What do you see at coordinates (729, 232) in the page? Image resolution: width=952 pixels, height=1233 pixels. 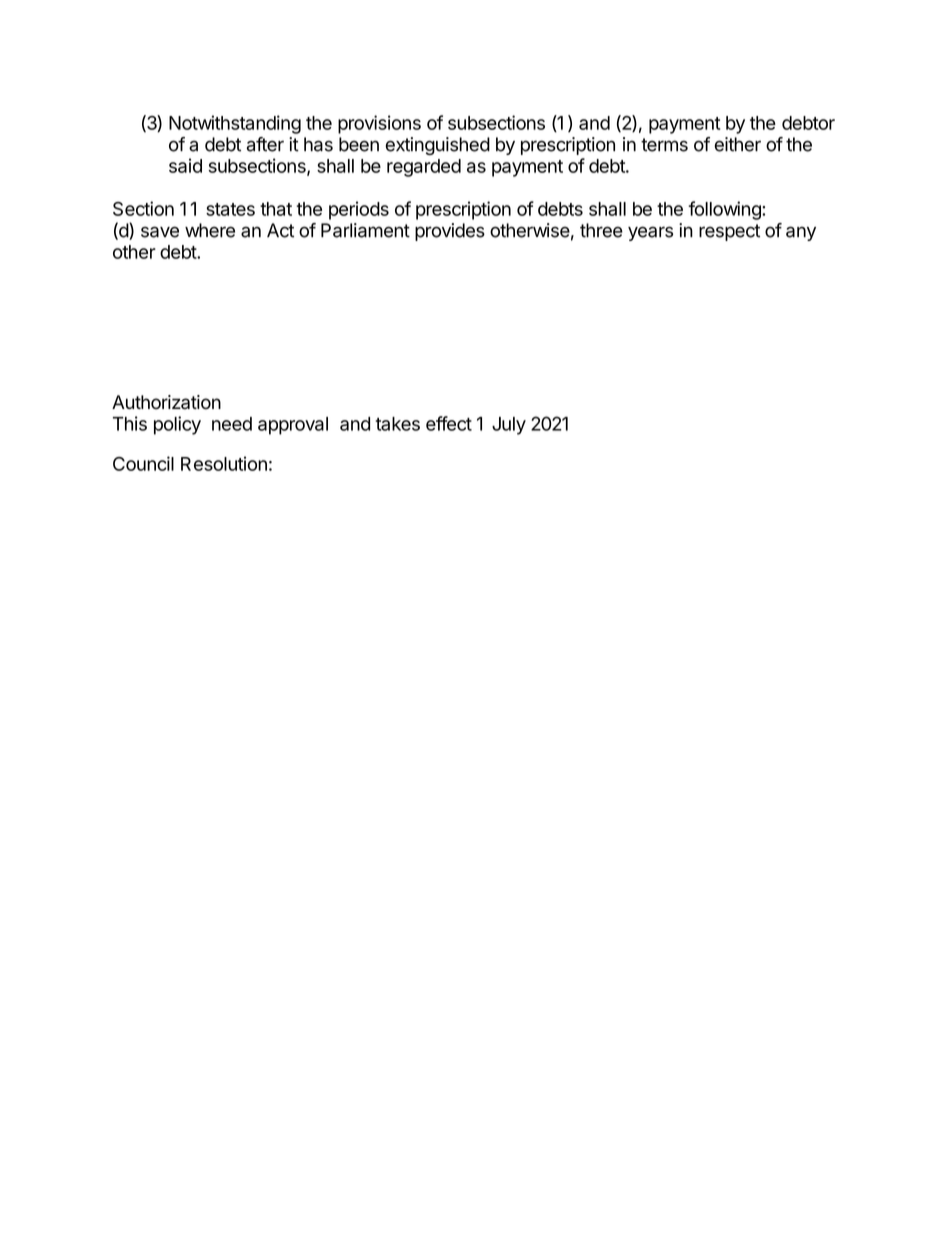 I see `respect` at bounding box center [729, 232].
